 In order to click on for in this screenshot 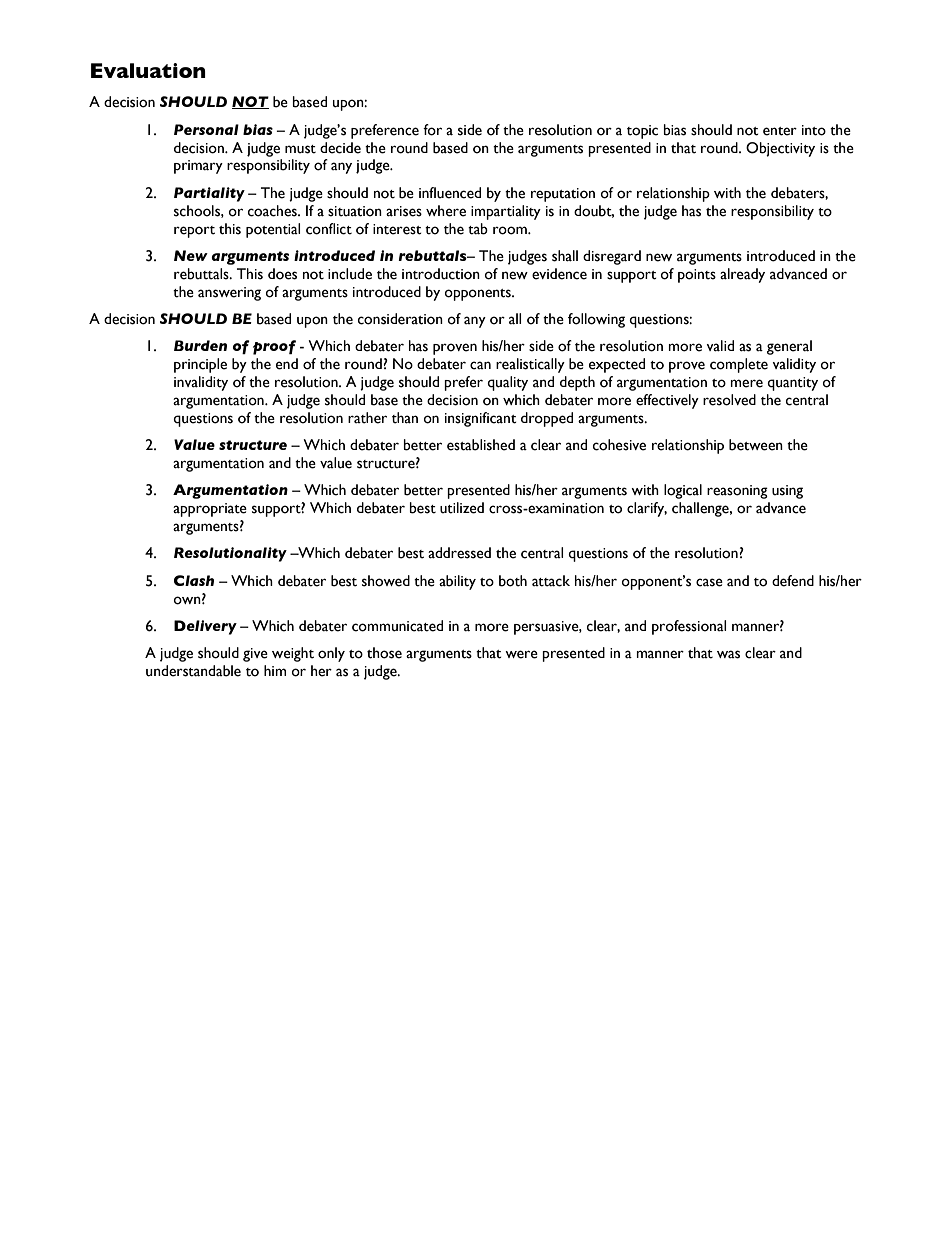, I will do `click(432, 130)`.
